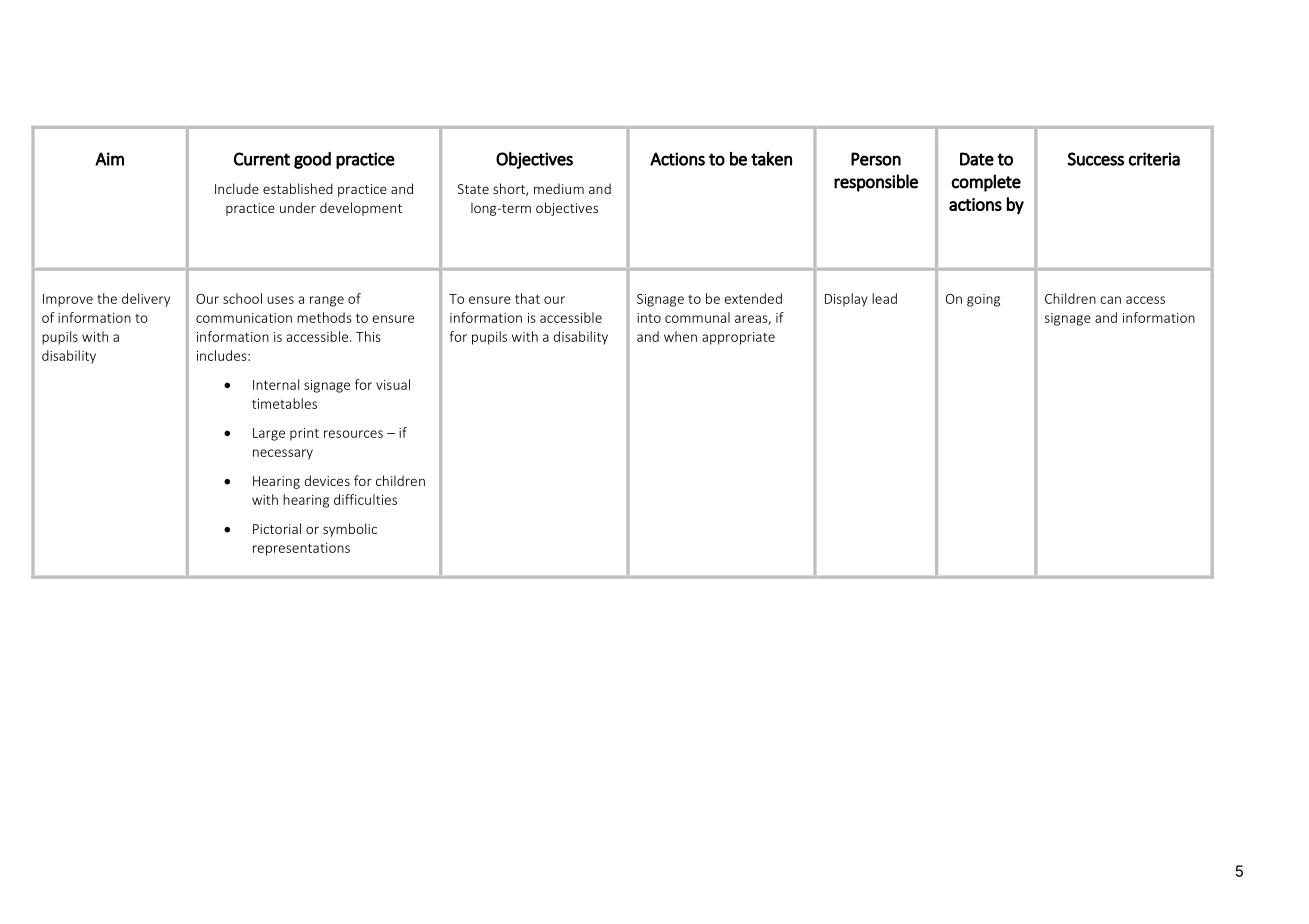 The height and width of the screenshot is (924, 1309). I want to click on symbolic, so click(350, 530).
